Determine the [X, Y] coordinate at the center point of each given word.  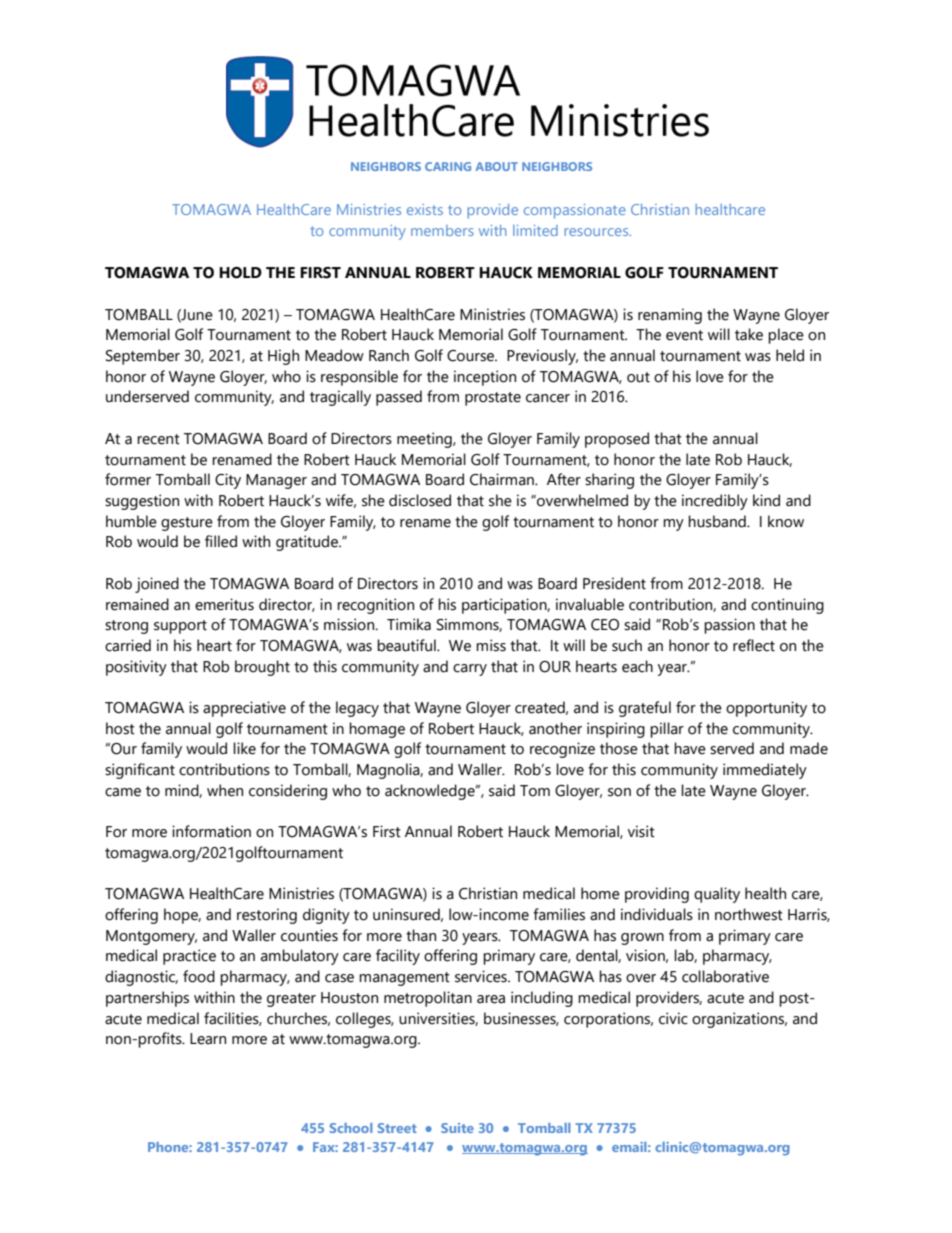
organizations [739, 1020]
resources [597, 232]
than [421, 935]
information [211, 831]
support [180, 627]
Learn [208, 1039]
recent [158, 439]
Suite [457, 1128]
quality [717, 895]
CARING [448, 166]
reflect [754, 645]
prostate [493, 399]
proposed [617, 440]
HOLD [240, 273]
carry [470, 670]
